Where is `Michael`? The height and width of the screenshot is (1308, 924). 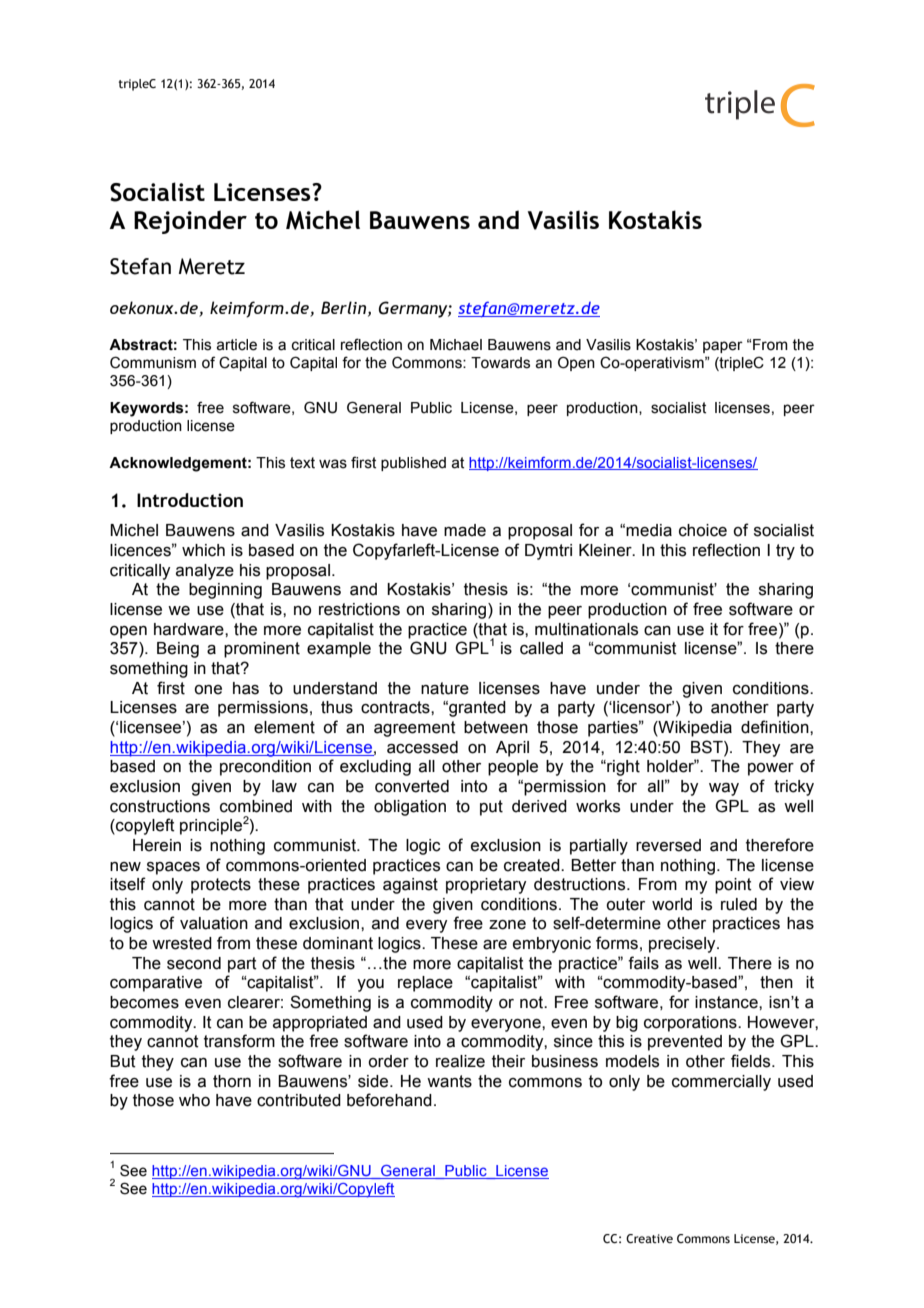 Michael is located at coordinates (456, 345).
